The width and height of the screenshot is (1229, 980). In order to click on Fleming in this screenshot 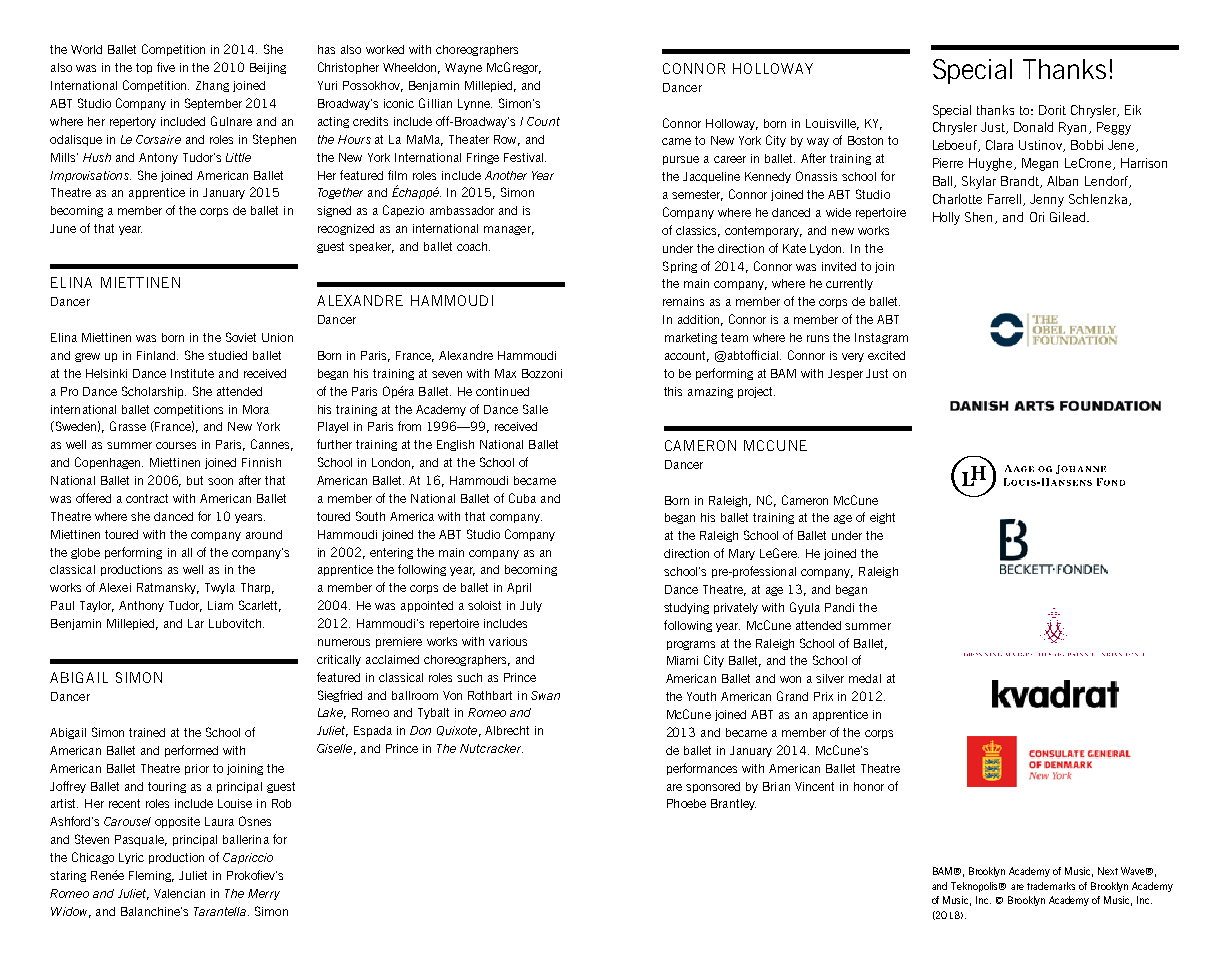, I will do `click(151, 876)`.
